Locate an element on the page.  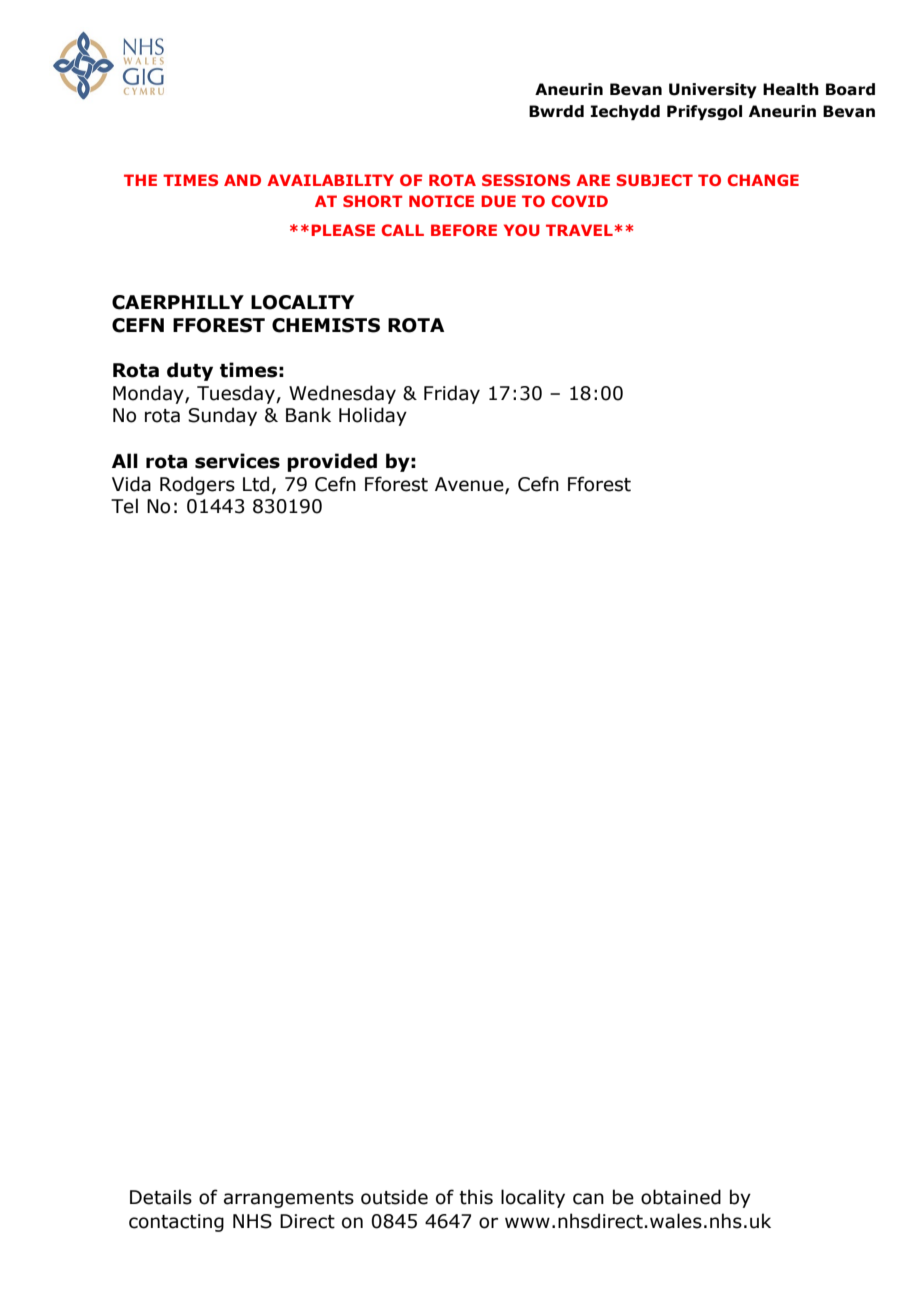
Health is located at coordinates (791, 89).
